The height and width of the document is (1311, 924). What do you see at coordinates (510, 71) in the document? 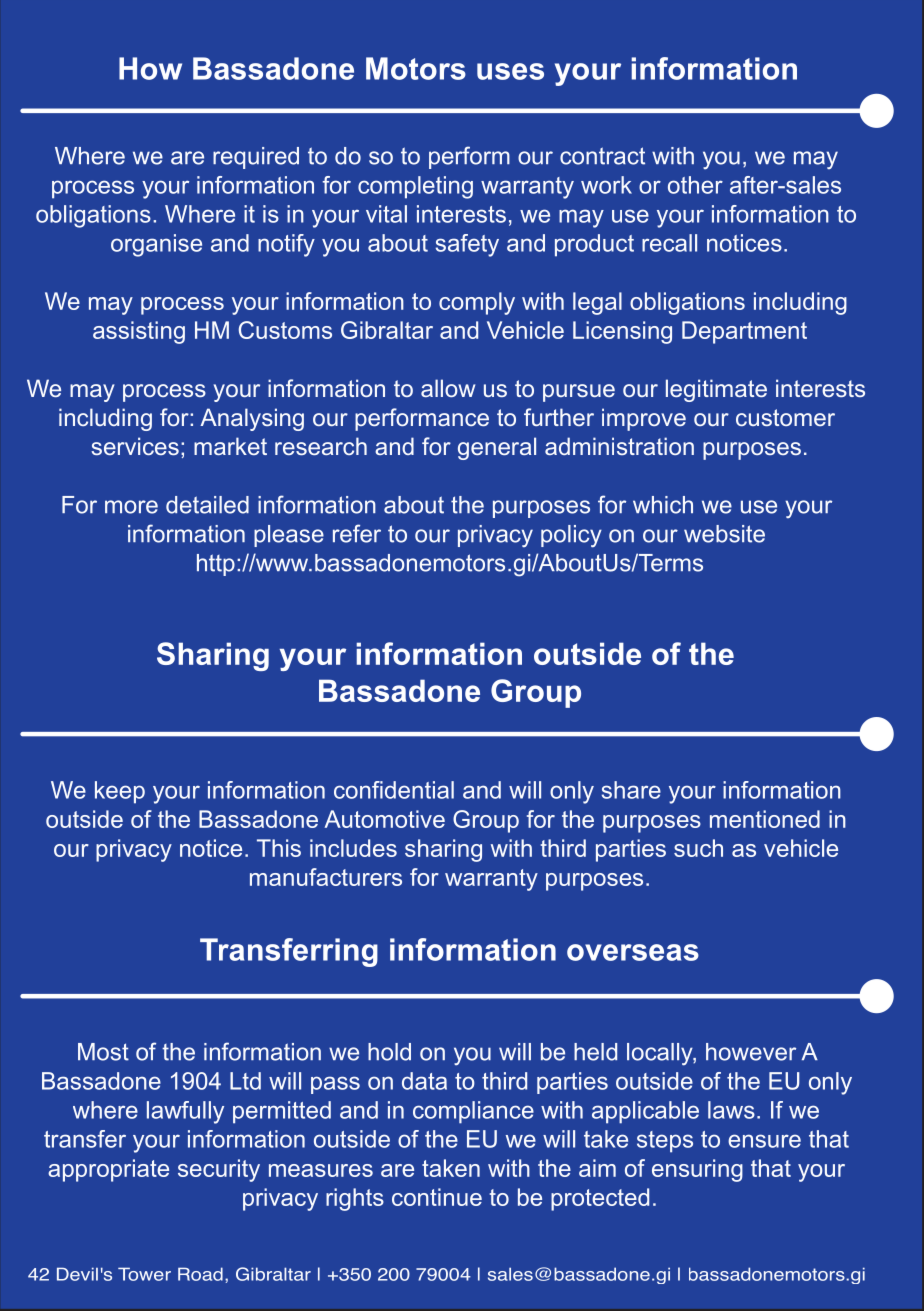
I see `uses` at bounding box center [510, 71].
